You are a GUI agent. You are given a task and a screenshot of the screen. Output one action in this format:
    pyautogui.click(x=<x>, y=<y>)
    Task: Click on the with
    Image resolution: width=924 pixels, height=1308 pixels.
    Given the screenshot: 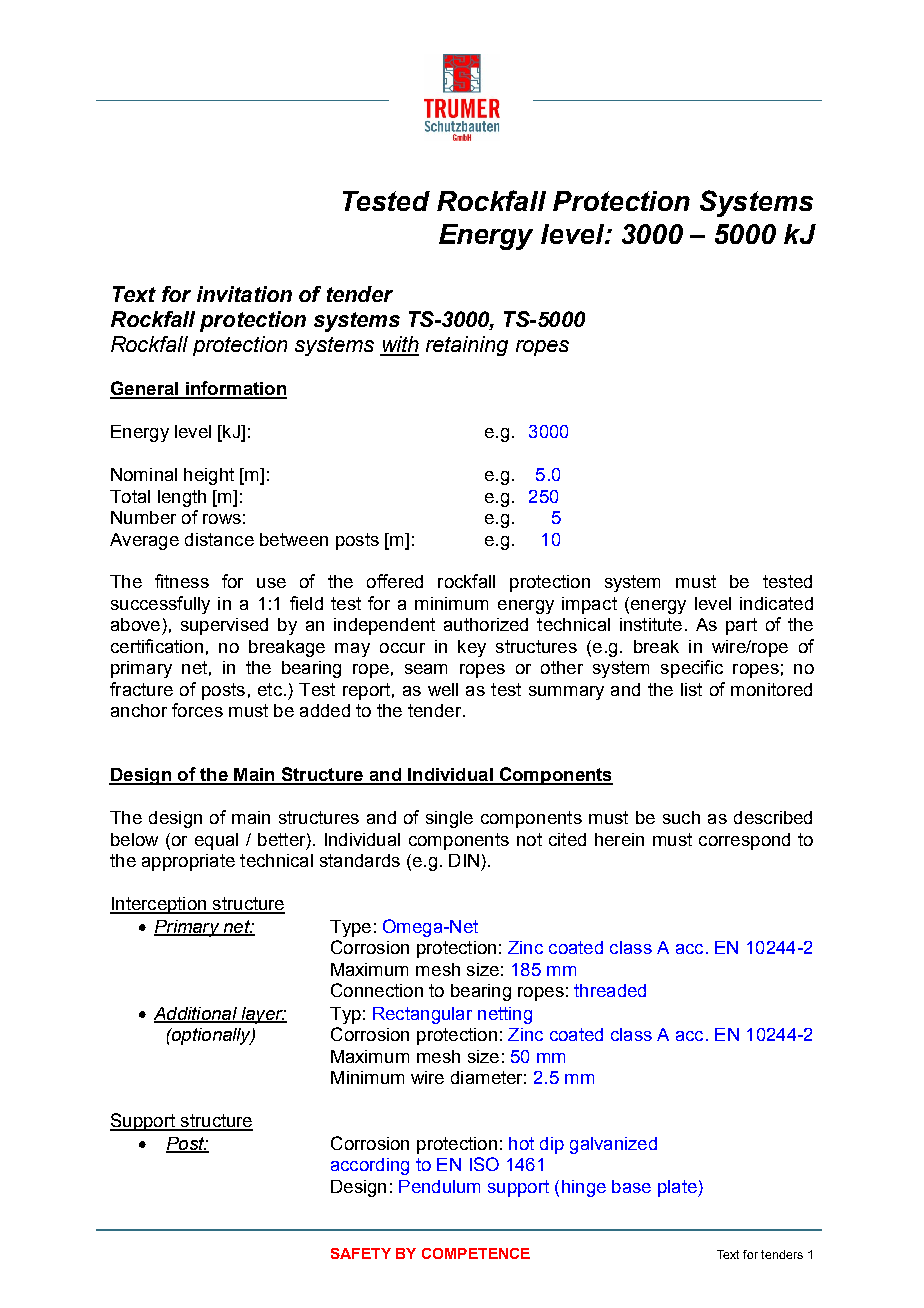 What is the action you would take?
    pyautogui.click(x=399, y=345)
